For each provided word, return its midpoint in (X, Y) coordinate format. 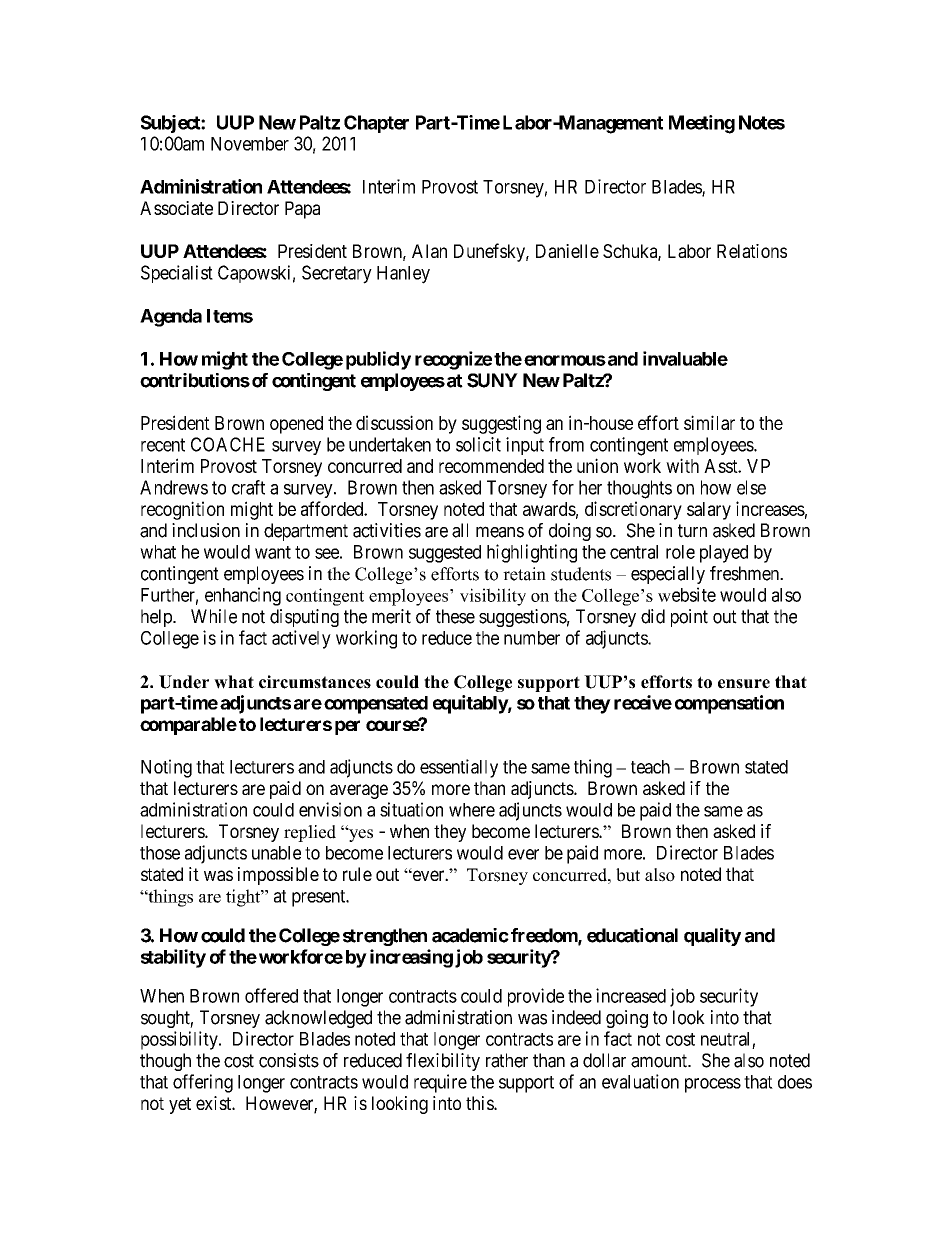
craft (248, 487)
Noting (166, 768)
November (250, 144)
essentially (459, 768)
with (682, 465)
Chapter (376, 124)
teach (650, 767)
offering (203, 1083)
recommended (491, 466)
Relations (752, 251)
